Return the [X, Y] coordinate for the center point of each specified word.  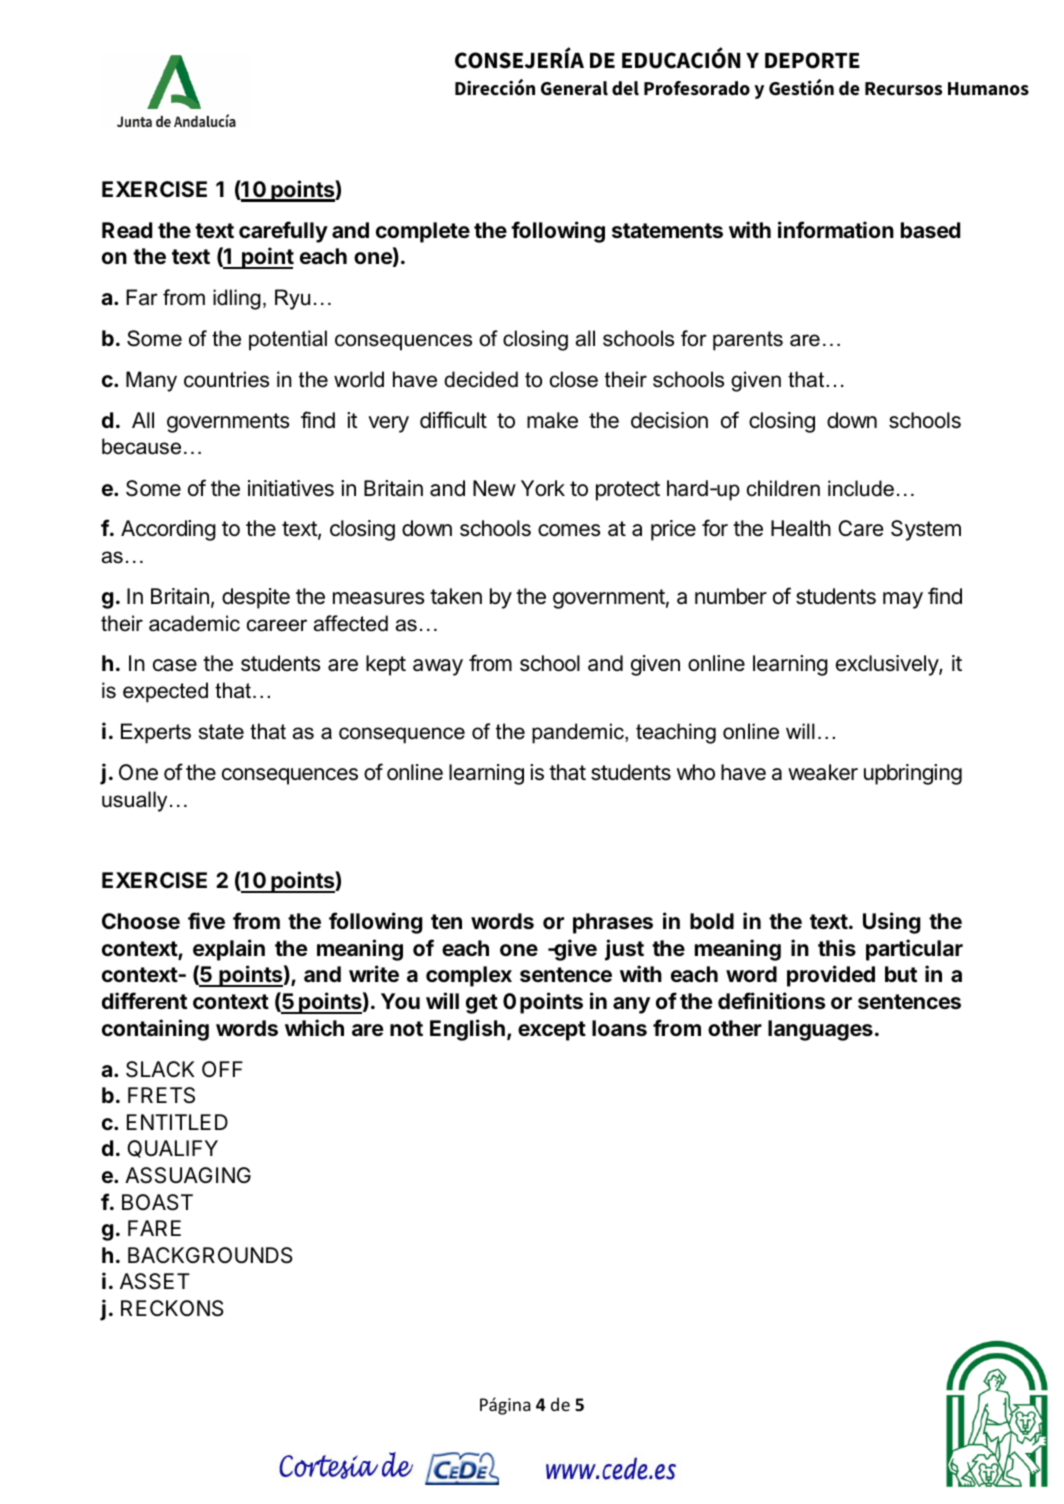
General [574, 88]
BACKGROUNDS [210, 1255]
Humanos [988, 89]
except [552, 1031]
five [206, 920]
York [543, 488]
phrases [613, 923]
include [861, 488]
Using [892, 923]
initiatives [291, 488]
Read [127, 230]
